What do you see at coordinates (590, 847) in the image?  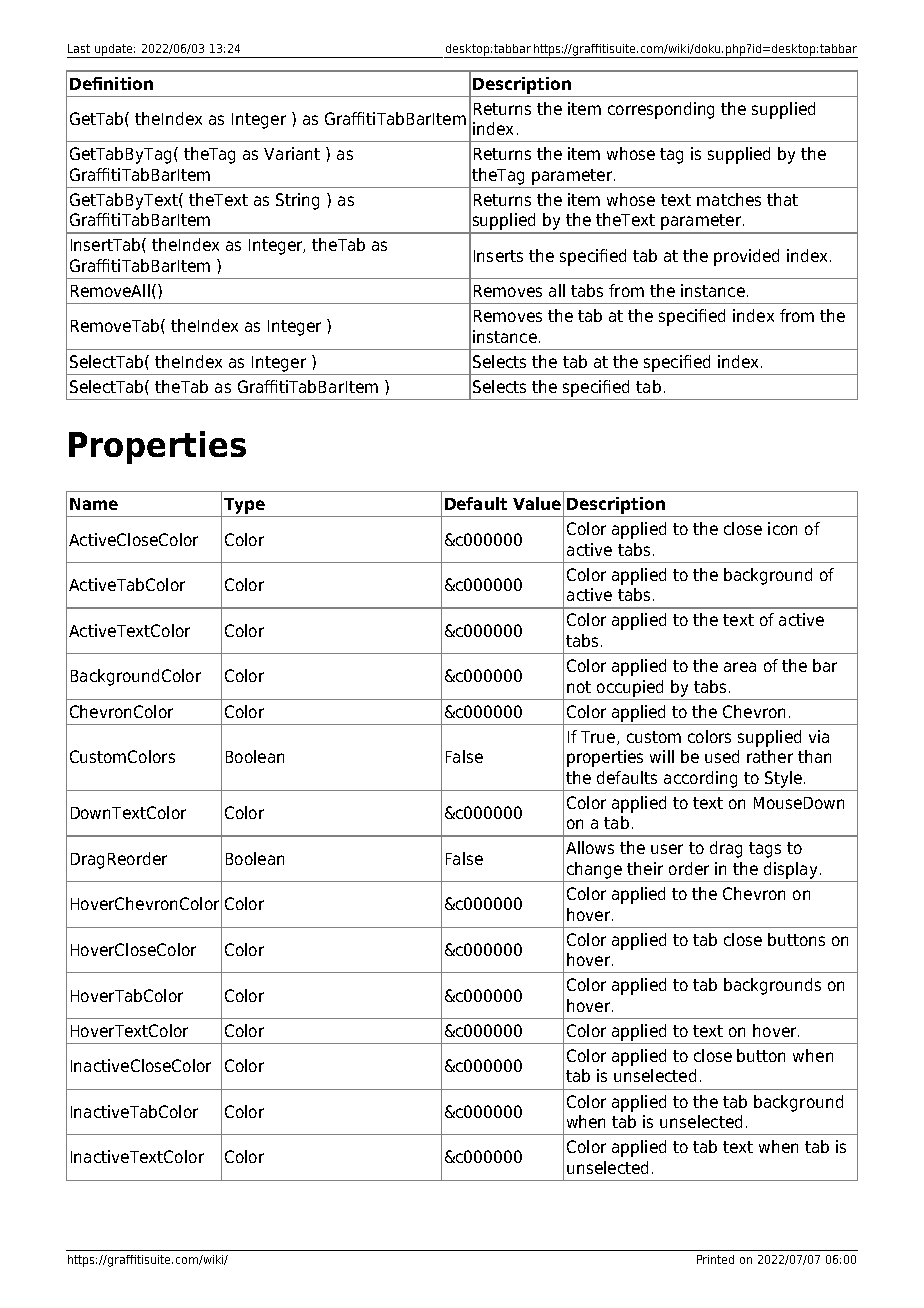 I see `Allows` at bounding box center [590, 847].
